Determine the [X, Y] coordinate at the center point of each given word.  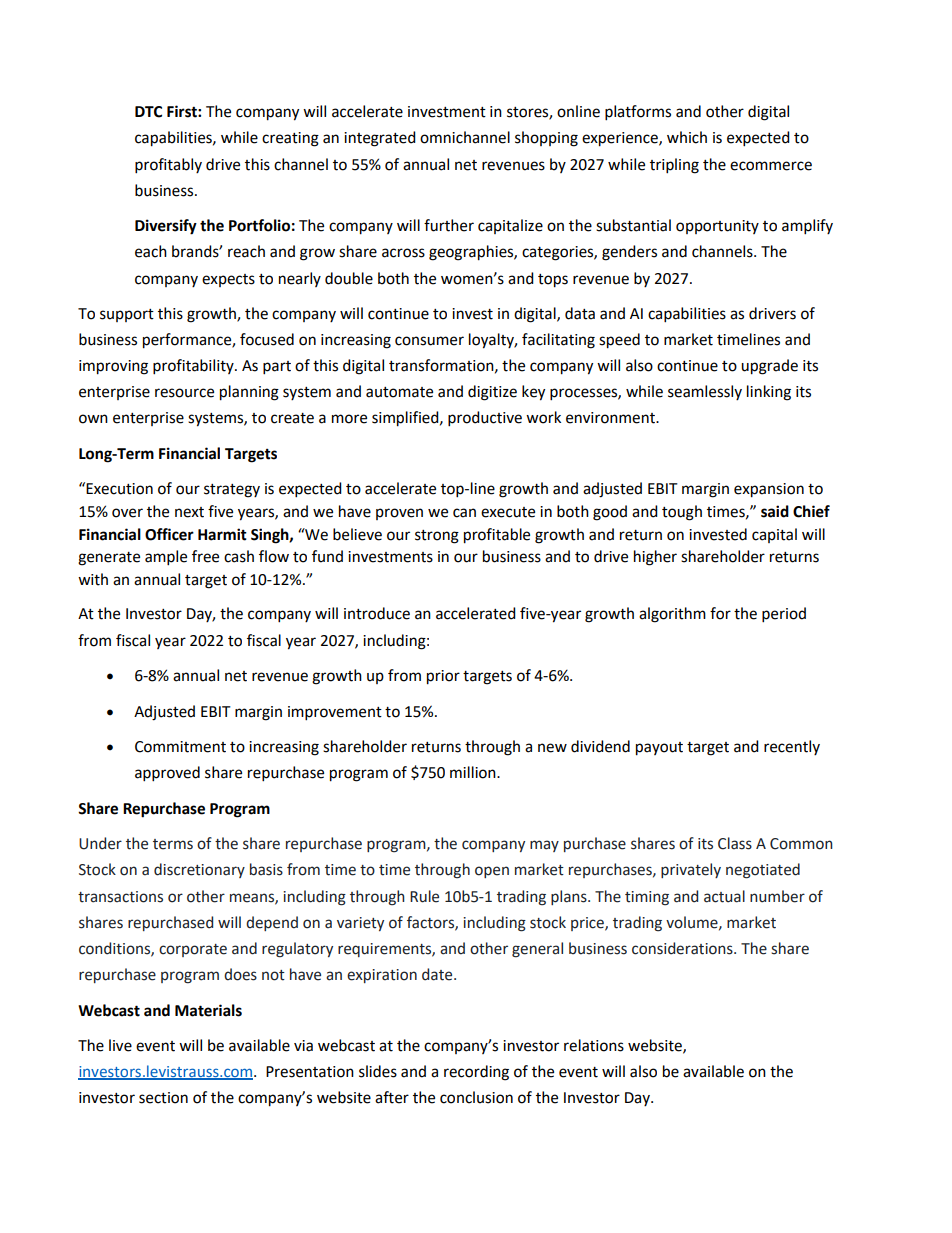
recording [476, 1073]
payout [659, 749]
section [163, 1098]
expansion [769, 490]
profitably [168, 166]
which [687, 137]
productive [485, 419]
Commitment [180, 747]
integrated [380, 139]
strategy [232, 491]
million [474, 772]
